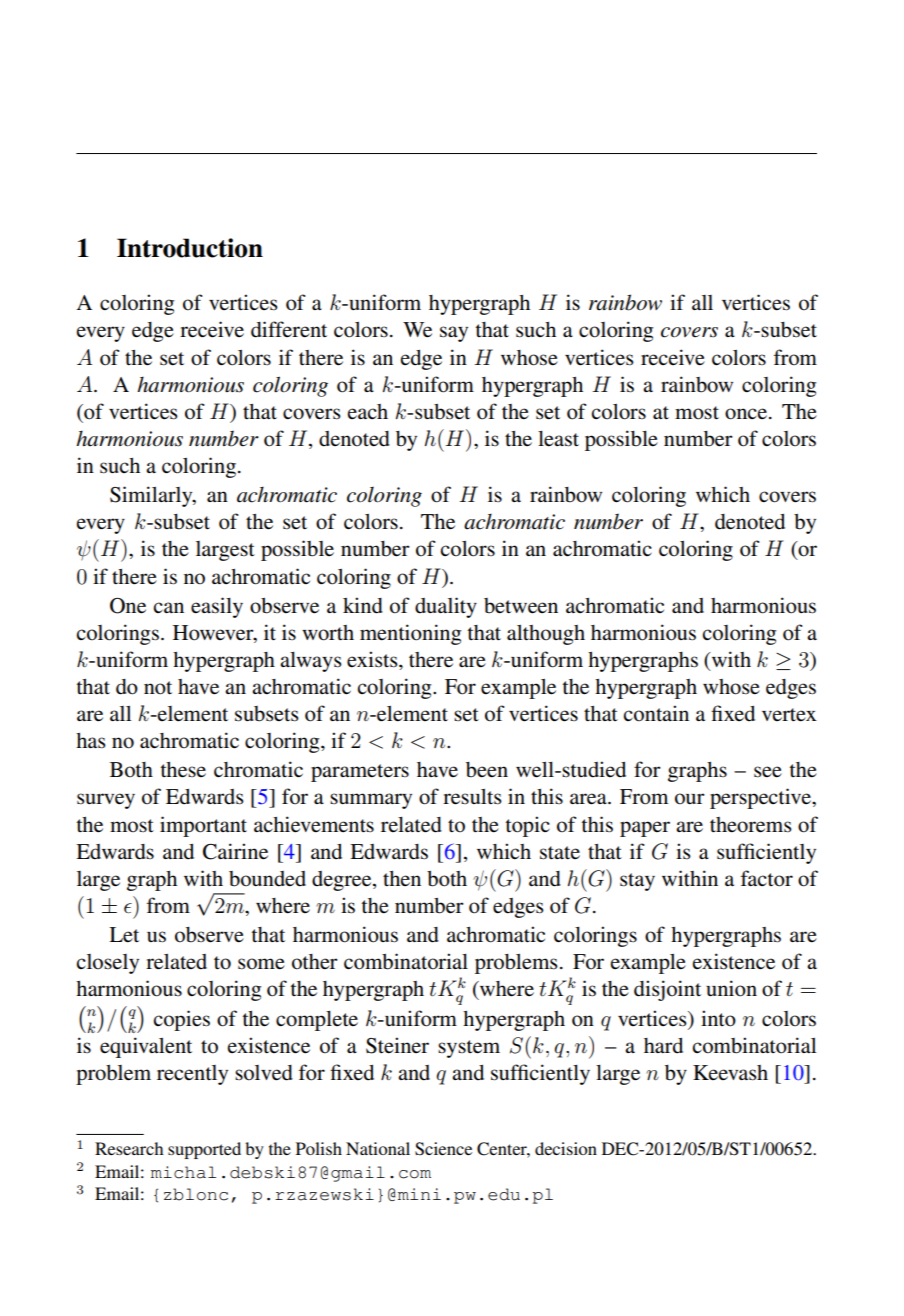 This document has height=1316, width=904. I want to click on then, so click(402, 878).
